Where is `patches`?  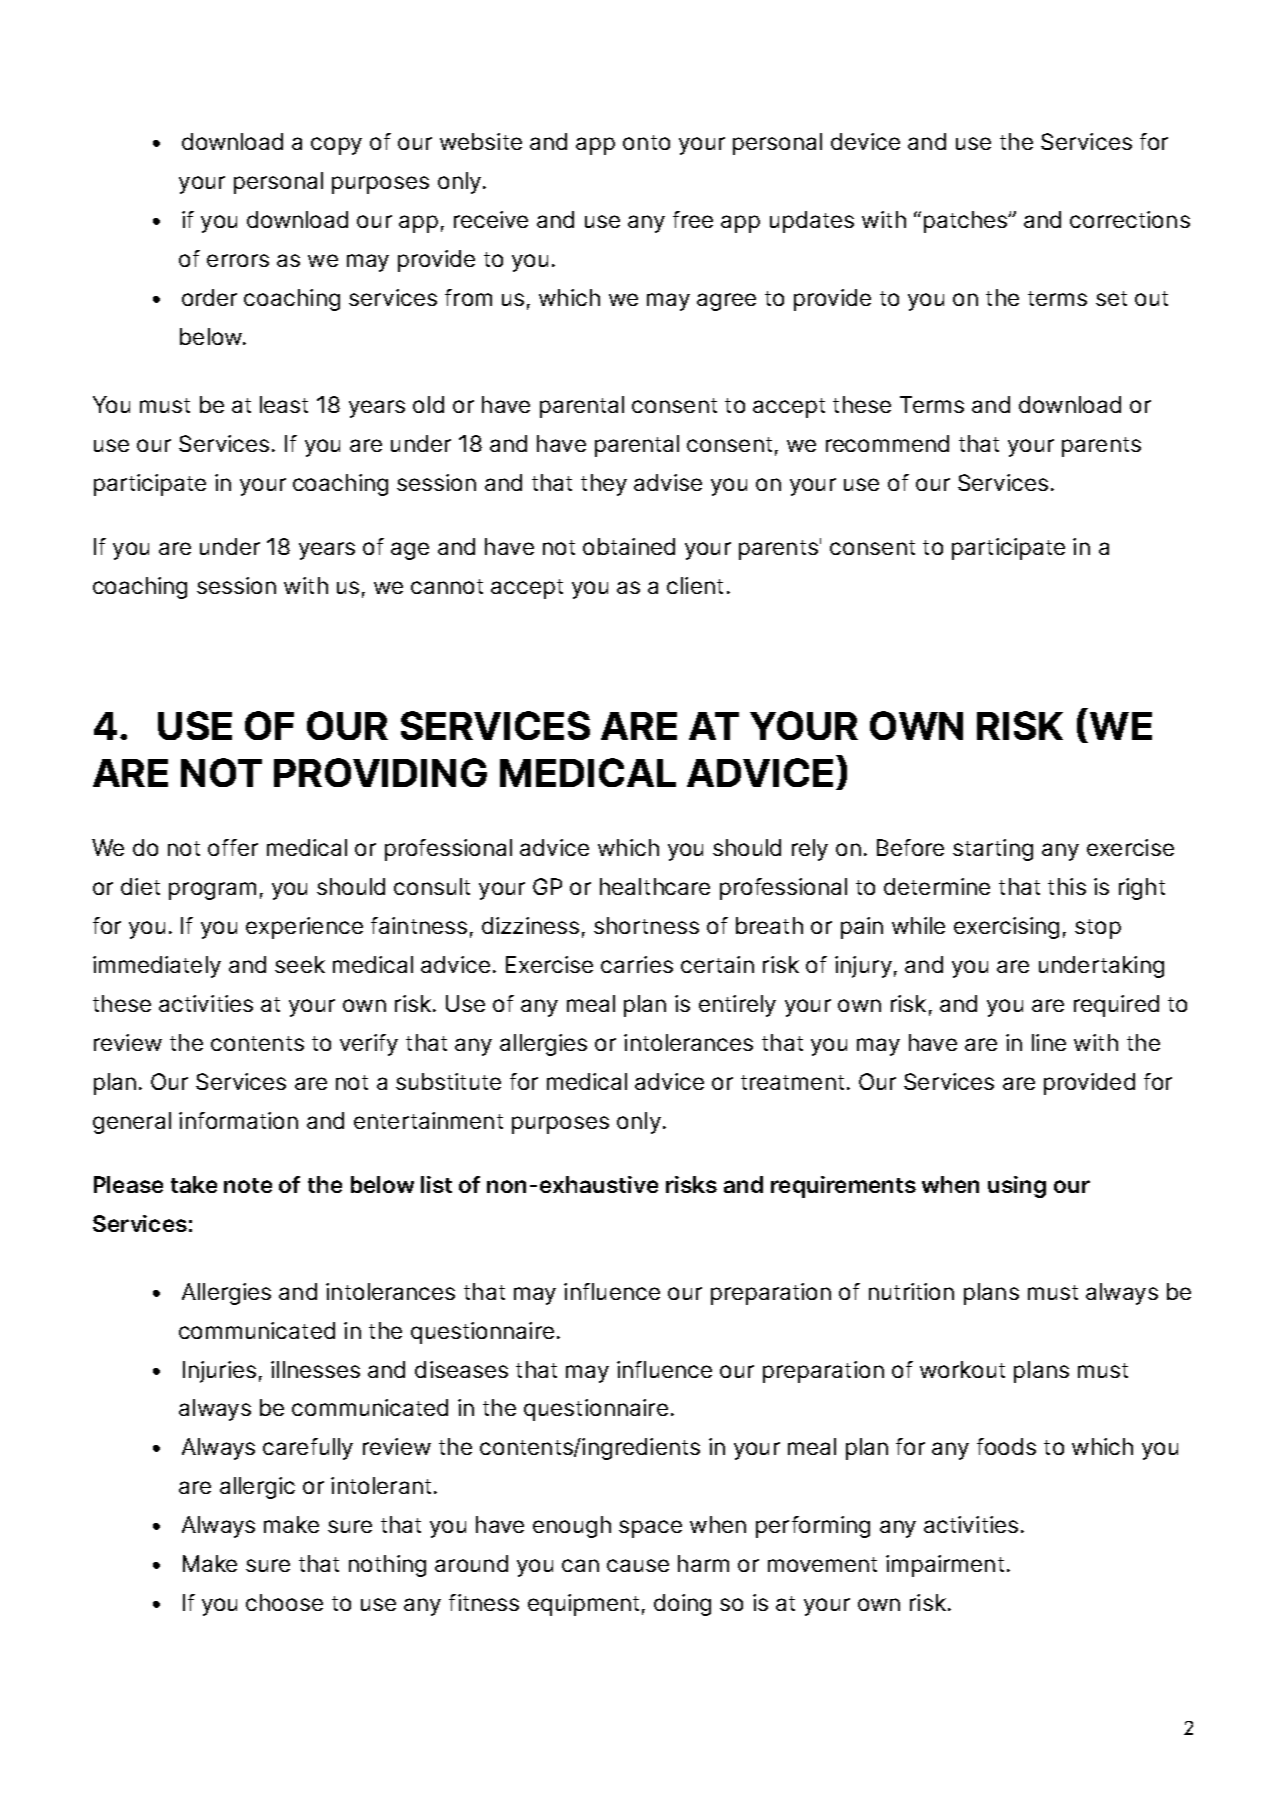 patches is located at coordinates (966, 222).
